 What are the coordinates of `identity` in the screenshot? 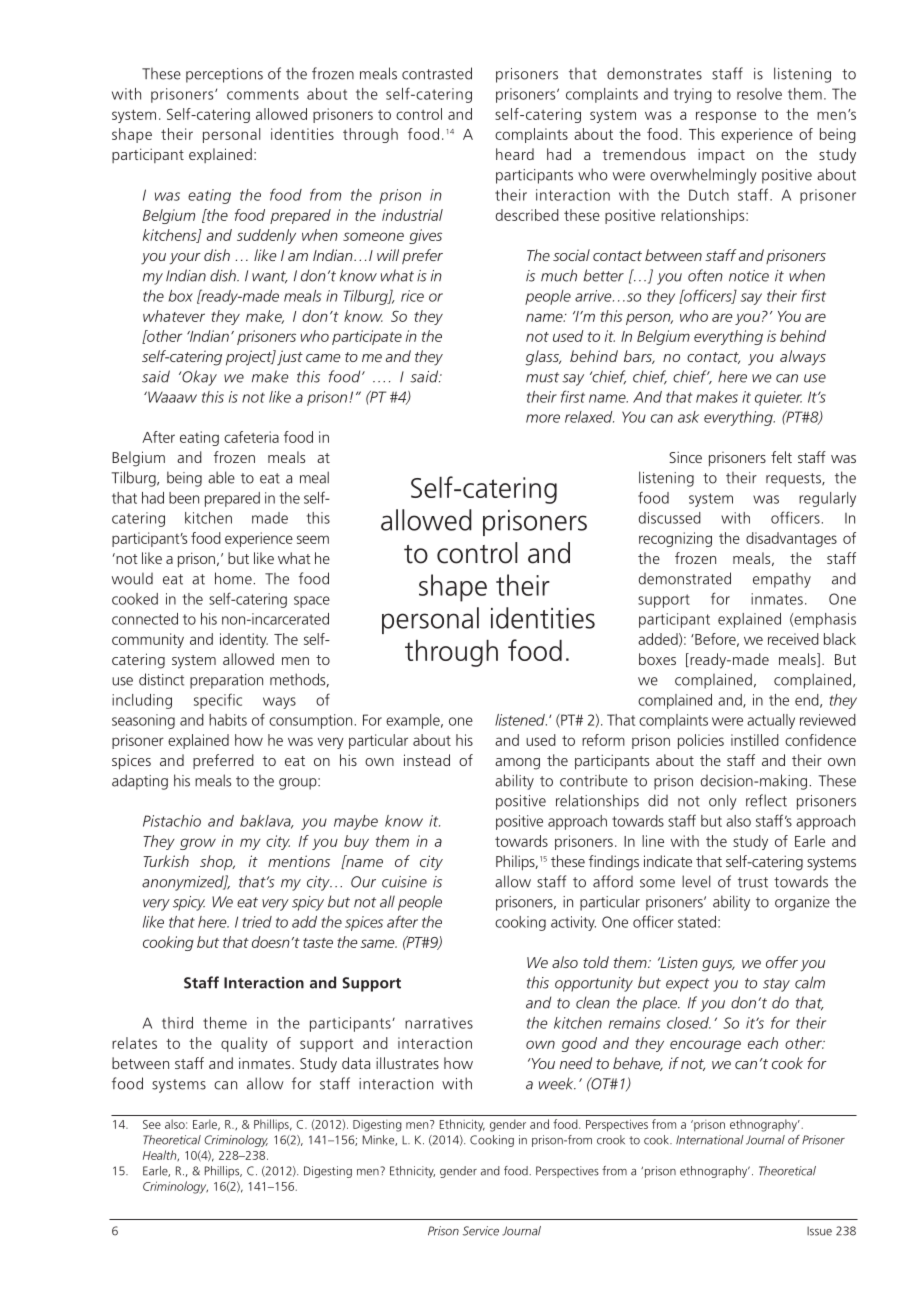 It's located at (244, 640).
